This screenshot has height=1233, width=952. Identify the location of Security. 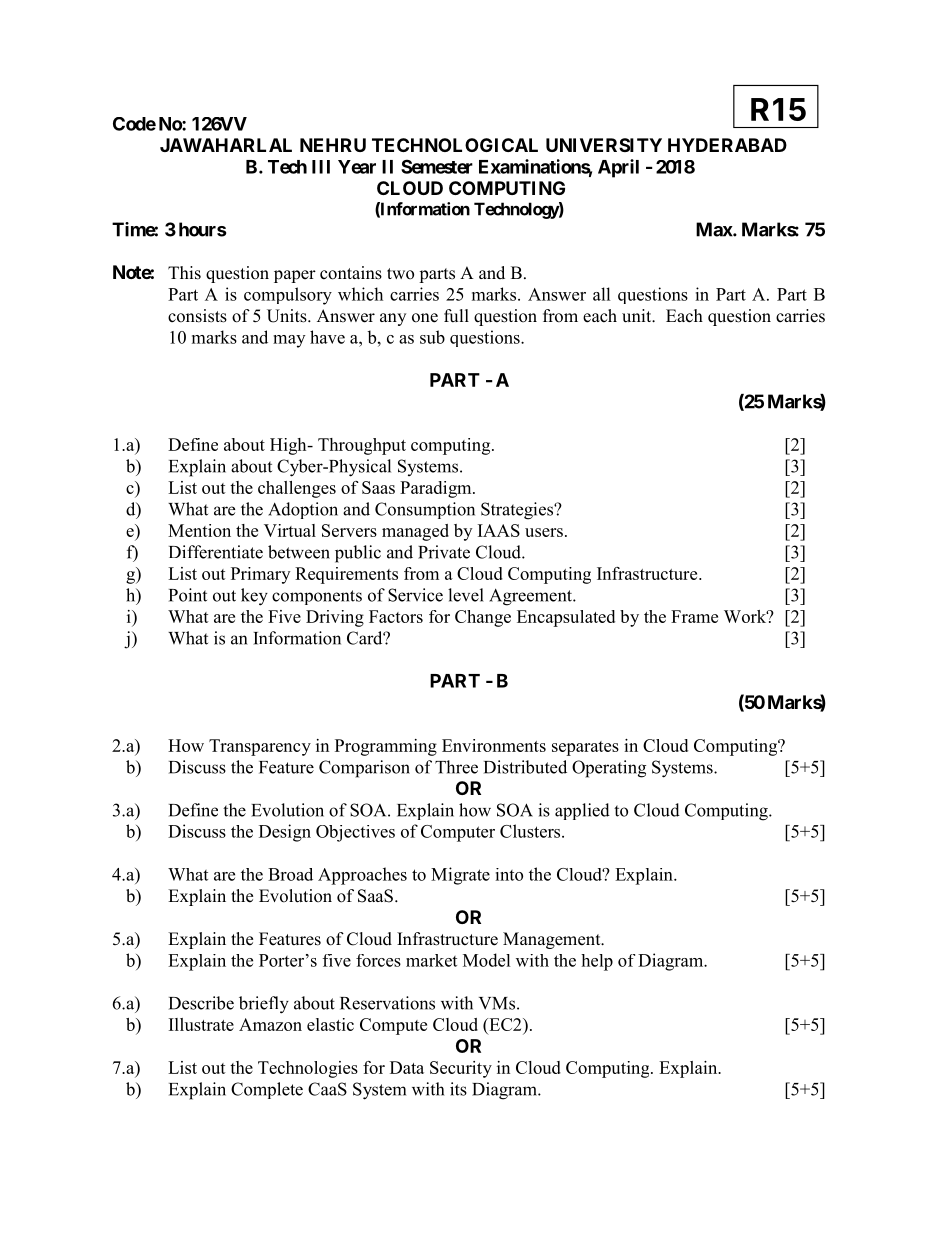
(461, 1069).
